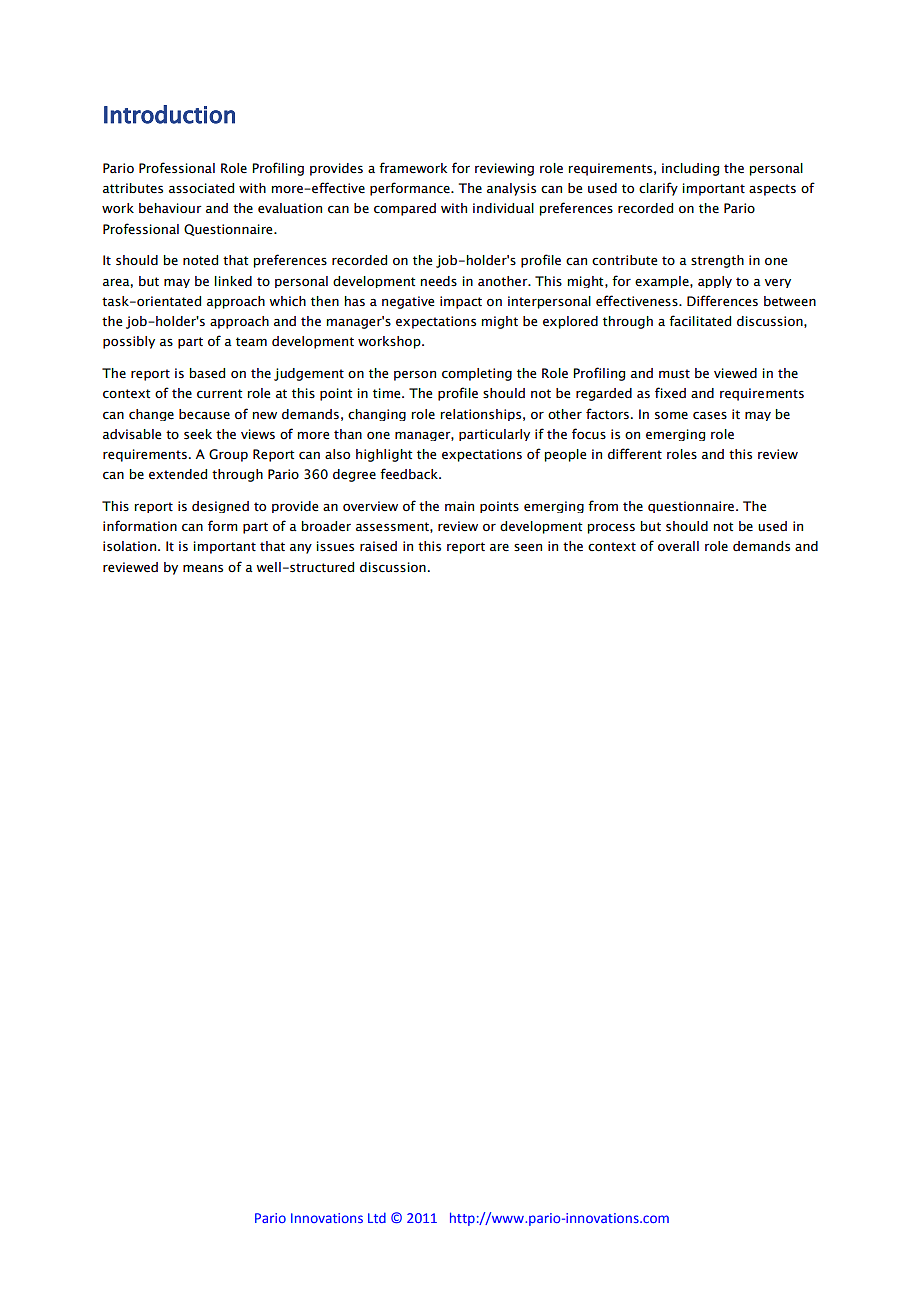 The height and width of the screenshot is (1303, 924). What do you see at coordinates (511, 189) in the screenshot?
I see `analysis` at bounding box center [511, 189].
